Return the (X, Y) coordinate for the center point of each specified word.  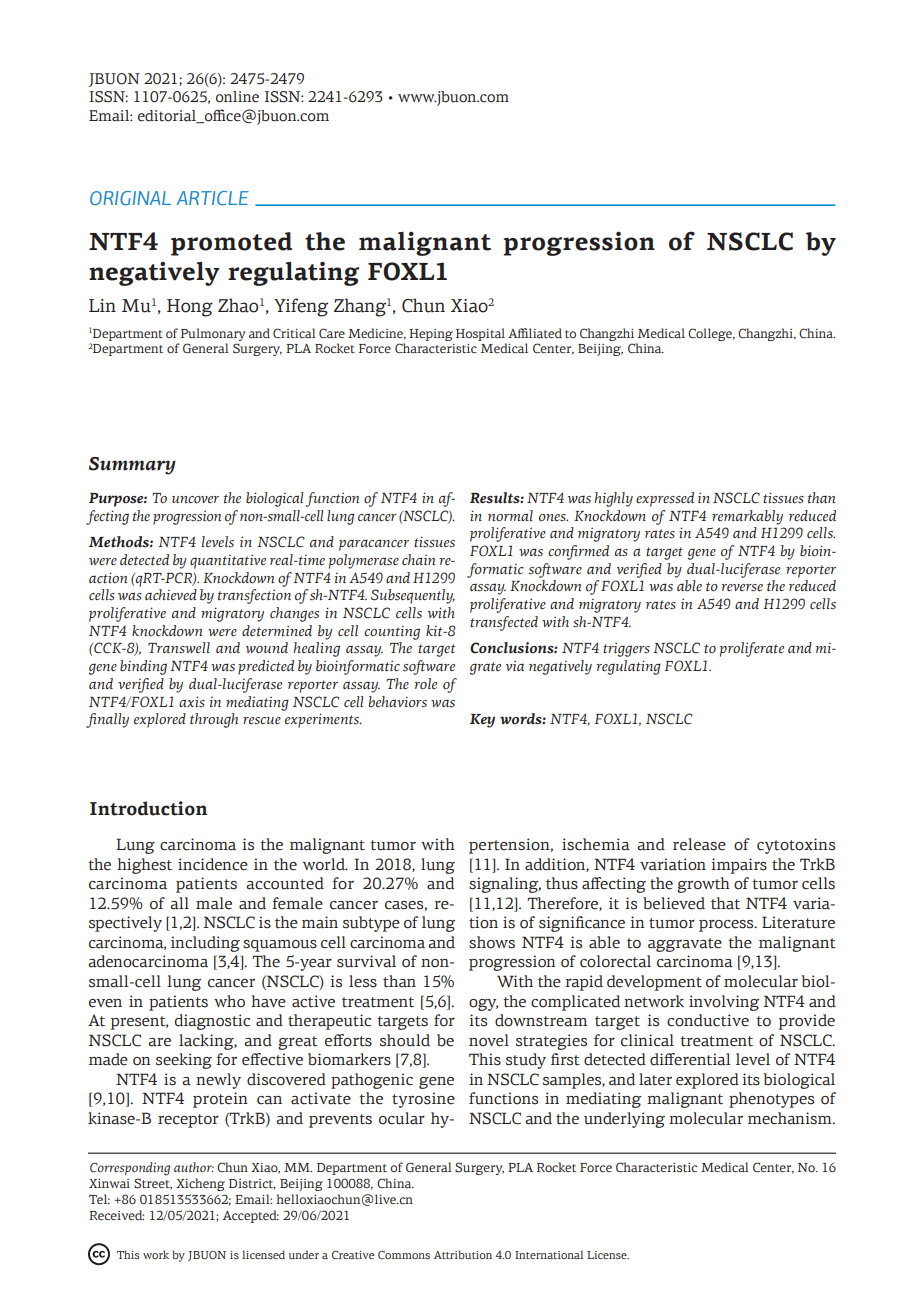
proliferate (752, 649)
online (237, 97)
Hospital (480, 334)
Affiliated (535, 333)
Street (153, 1184)
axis (192, 702)
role (426, 684)
